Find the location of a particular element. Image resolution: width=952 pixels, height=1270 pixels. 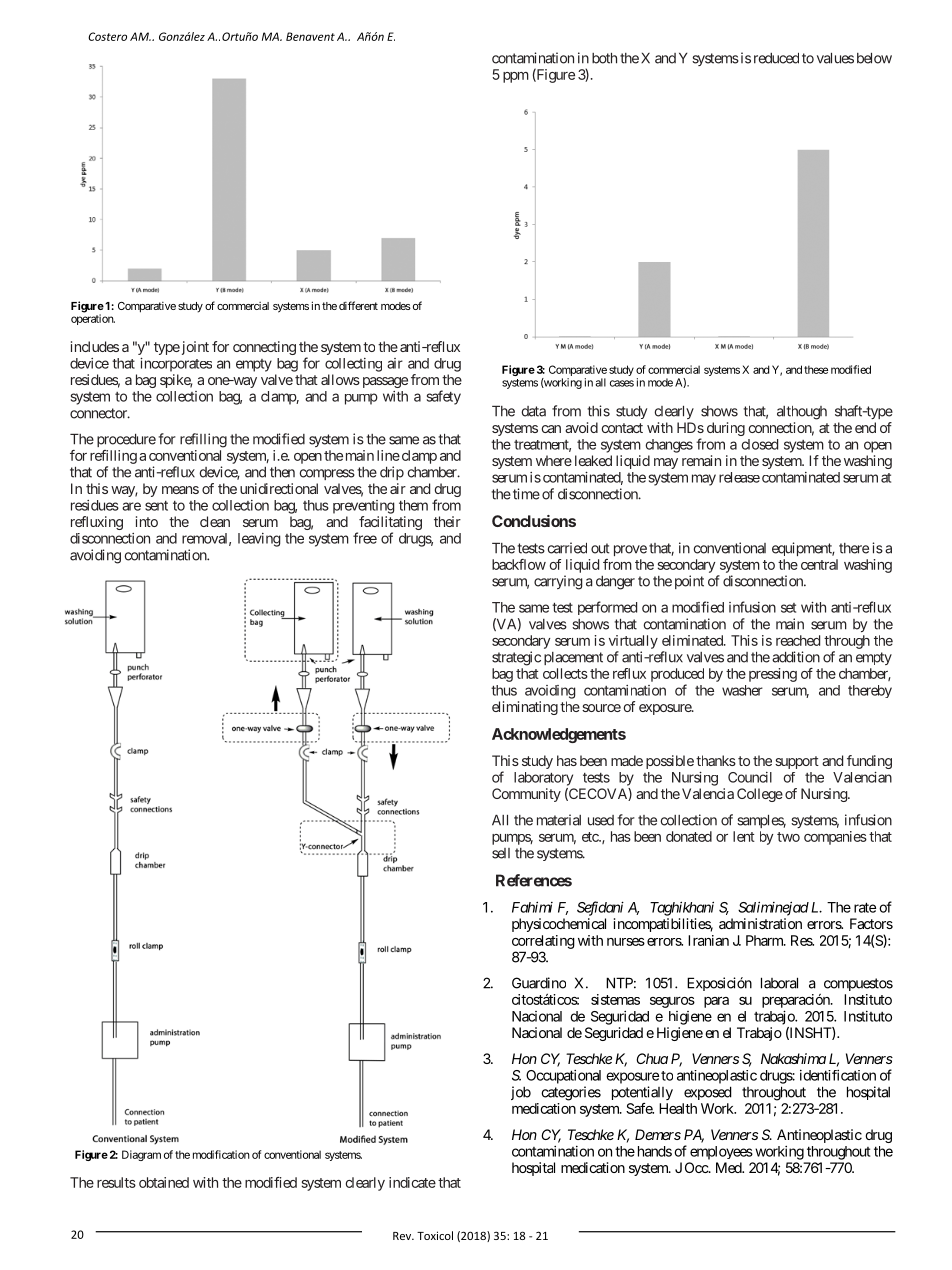

ppm is located at coordinates (516, 77).
